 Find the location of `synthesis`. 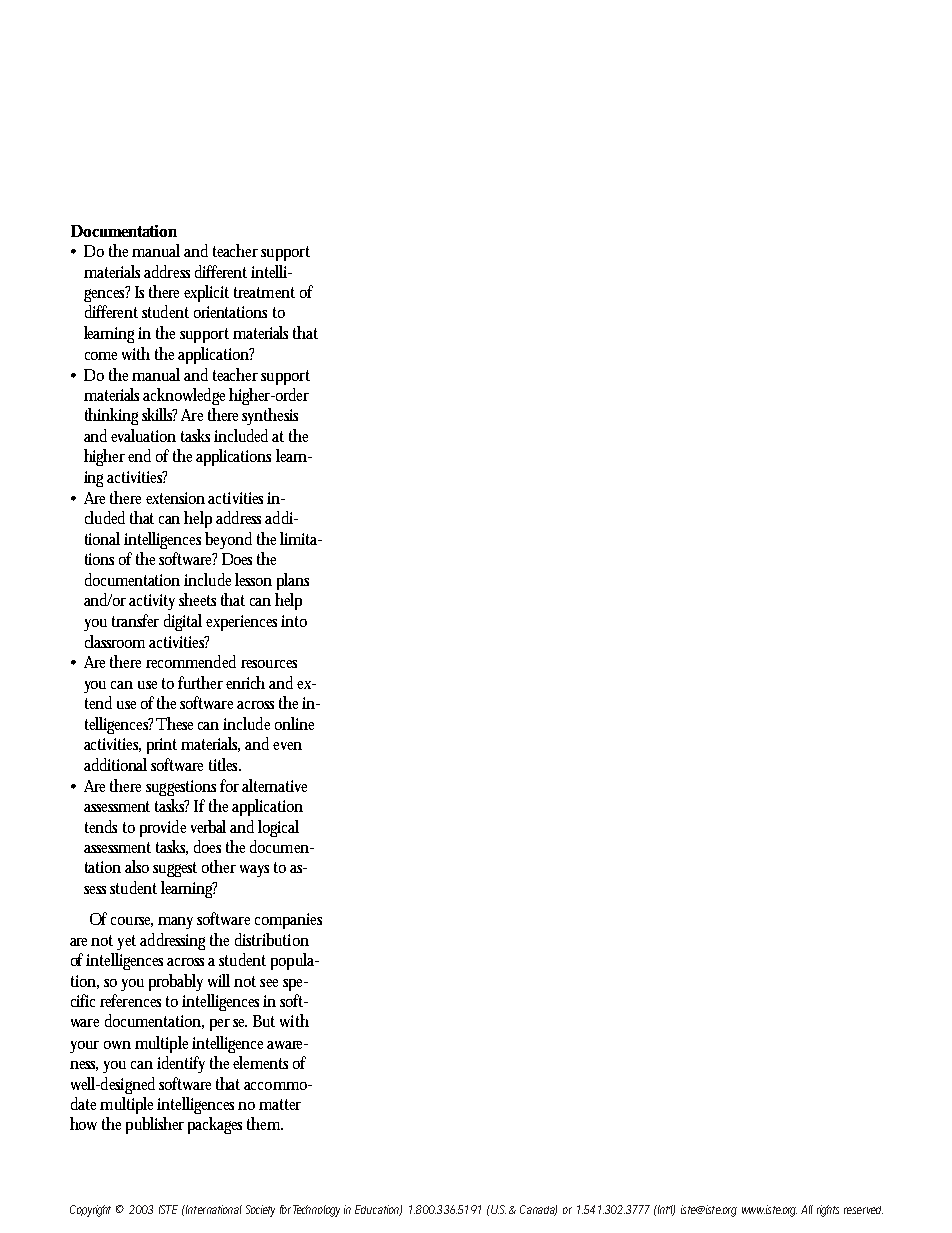

synthesis is located at coordinates (270, 416).
